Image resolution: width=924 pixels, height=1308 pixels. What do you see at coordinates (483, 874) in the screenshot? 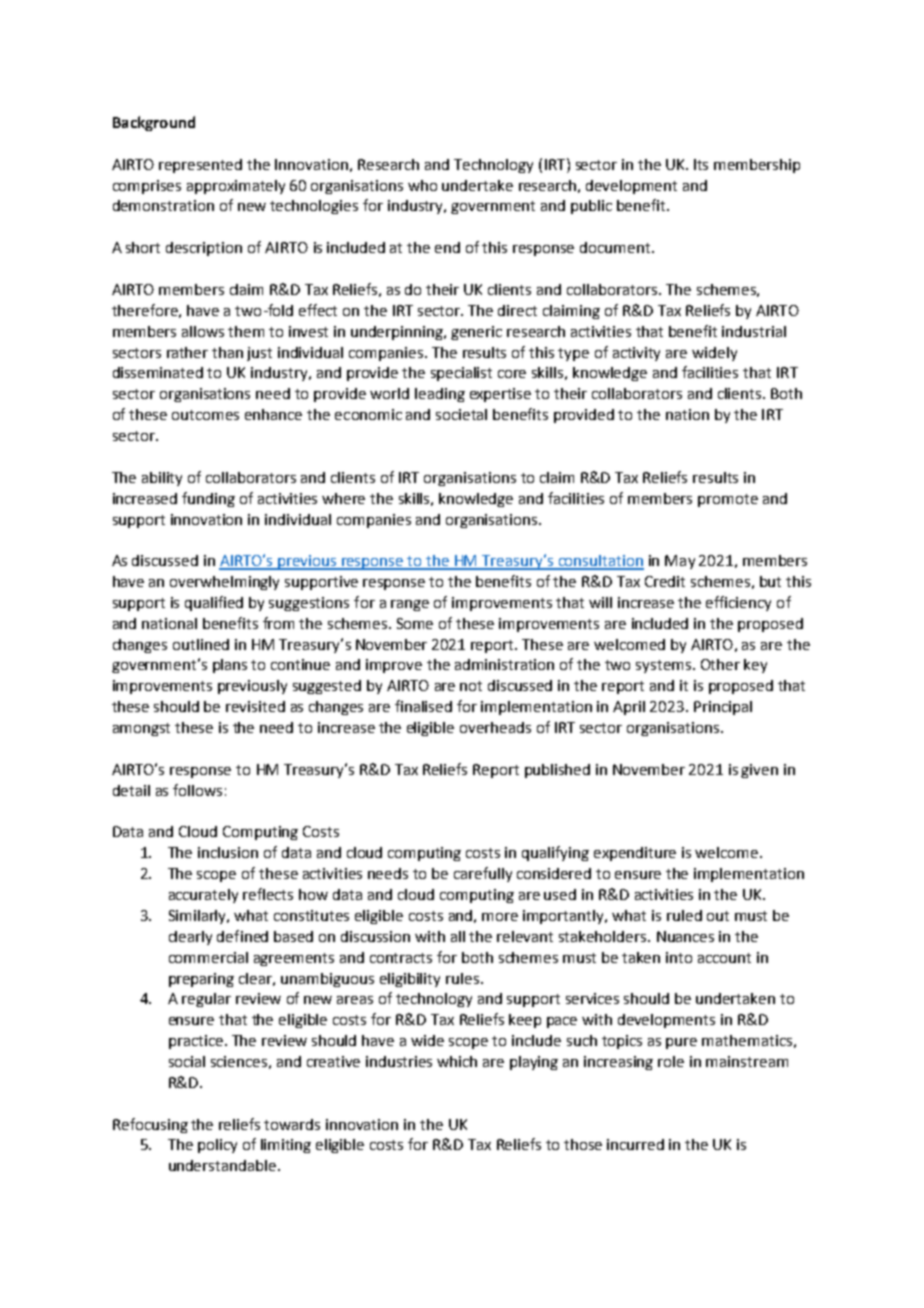
I see `carefully` at bounding box center [483, 874].
